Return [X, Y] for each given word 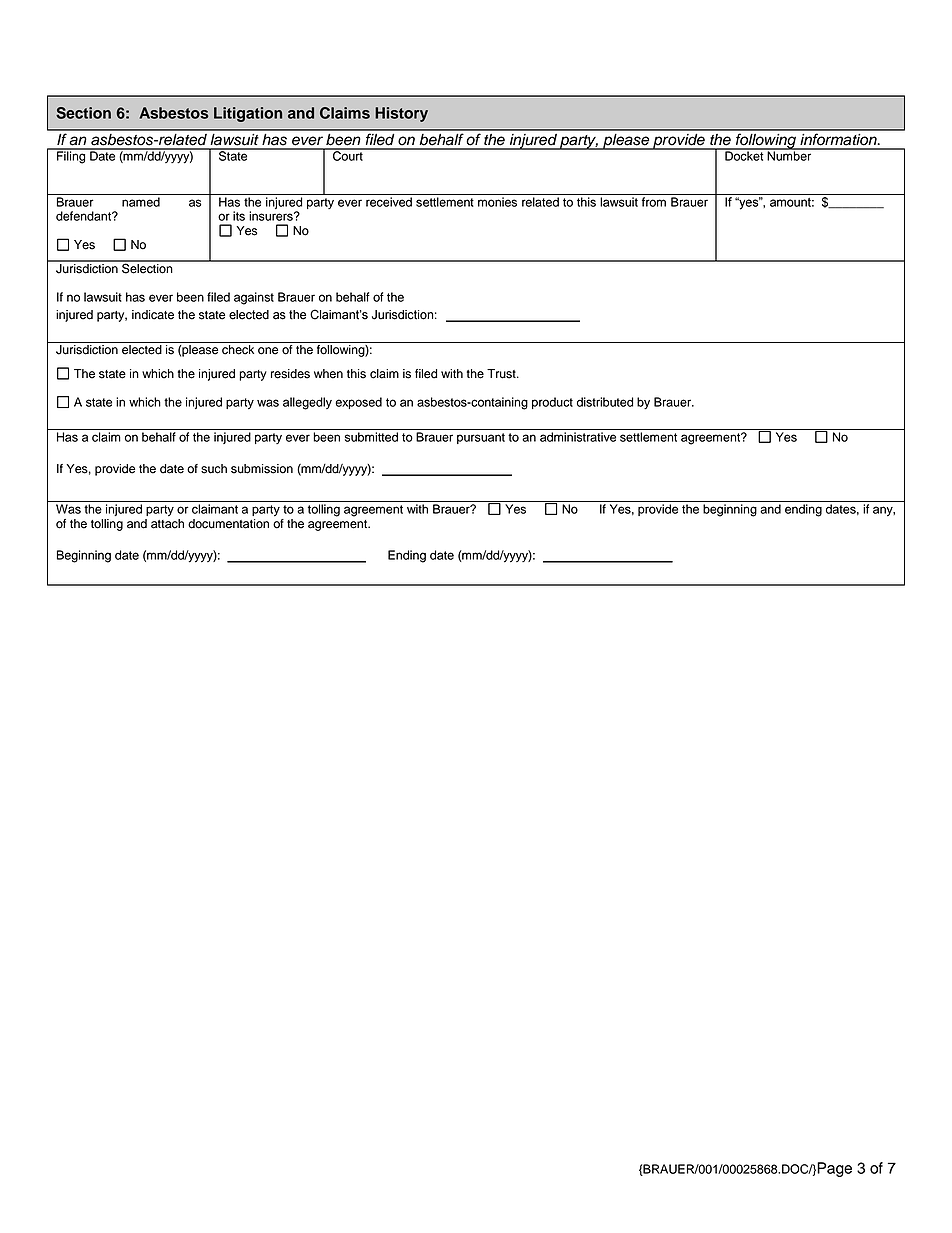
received [389, 202]
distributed [605, 402]
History [401, 114]
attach [167, 524]
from [654, 202]
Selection [147, 267]
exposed [358, 403]
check [238, 350]
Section [83, 113]
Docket [744, 155]
